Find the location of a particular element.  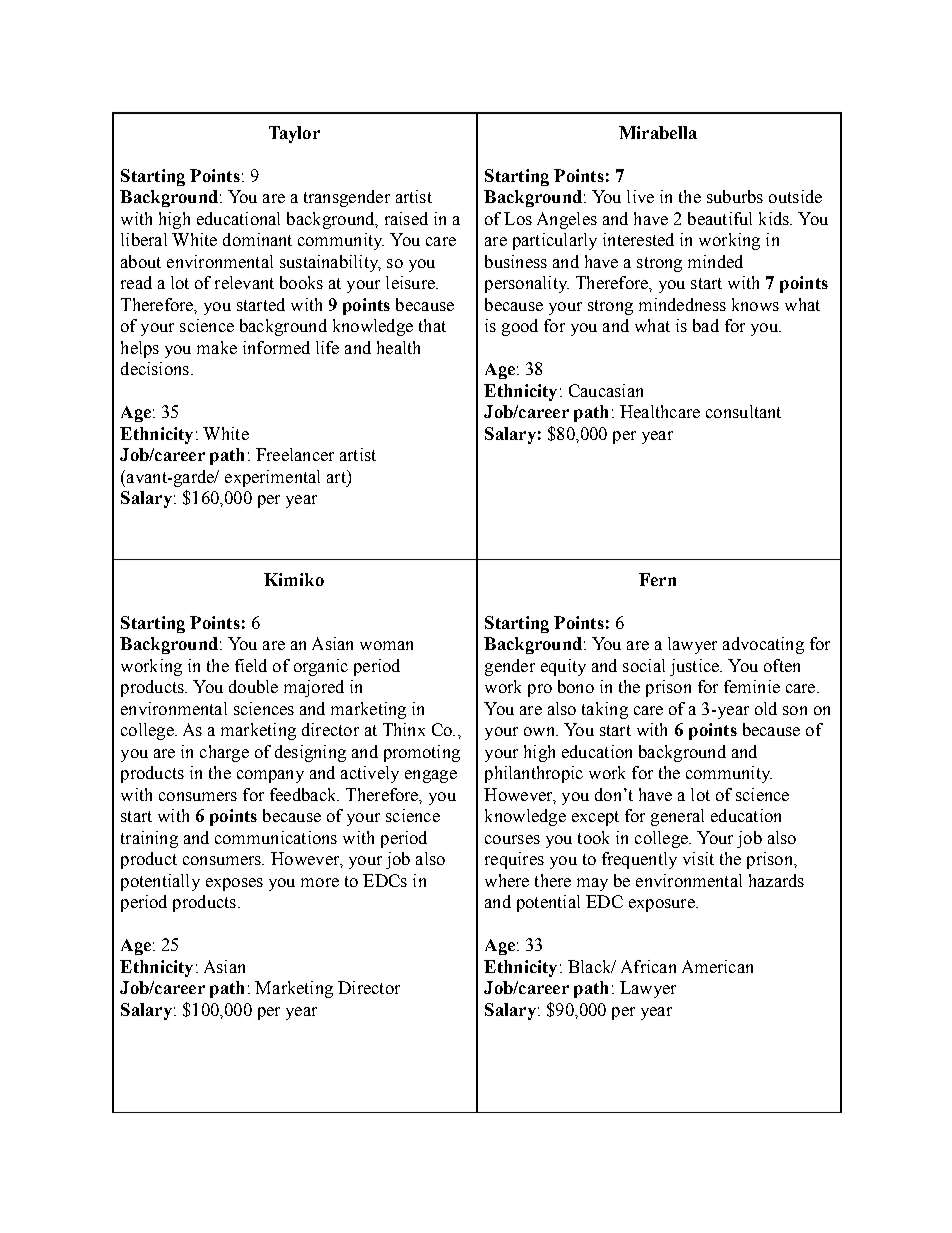

engage is located at coordinates (431, 776).
